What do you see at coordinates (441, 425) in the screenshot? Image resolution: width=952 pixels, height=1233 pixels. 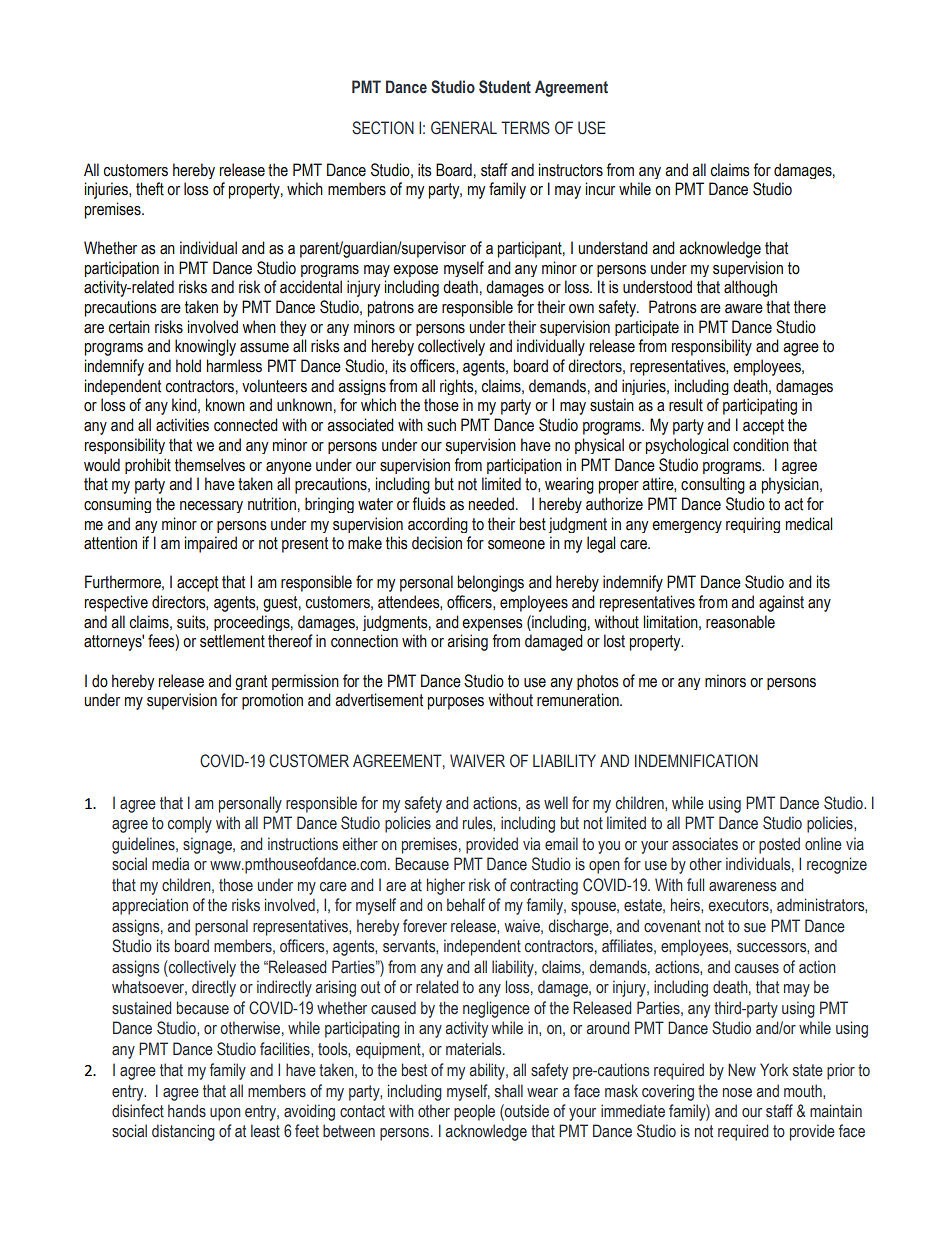 I see `such` at bounding box center [441, 425].
